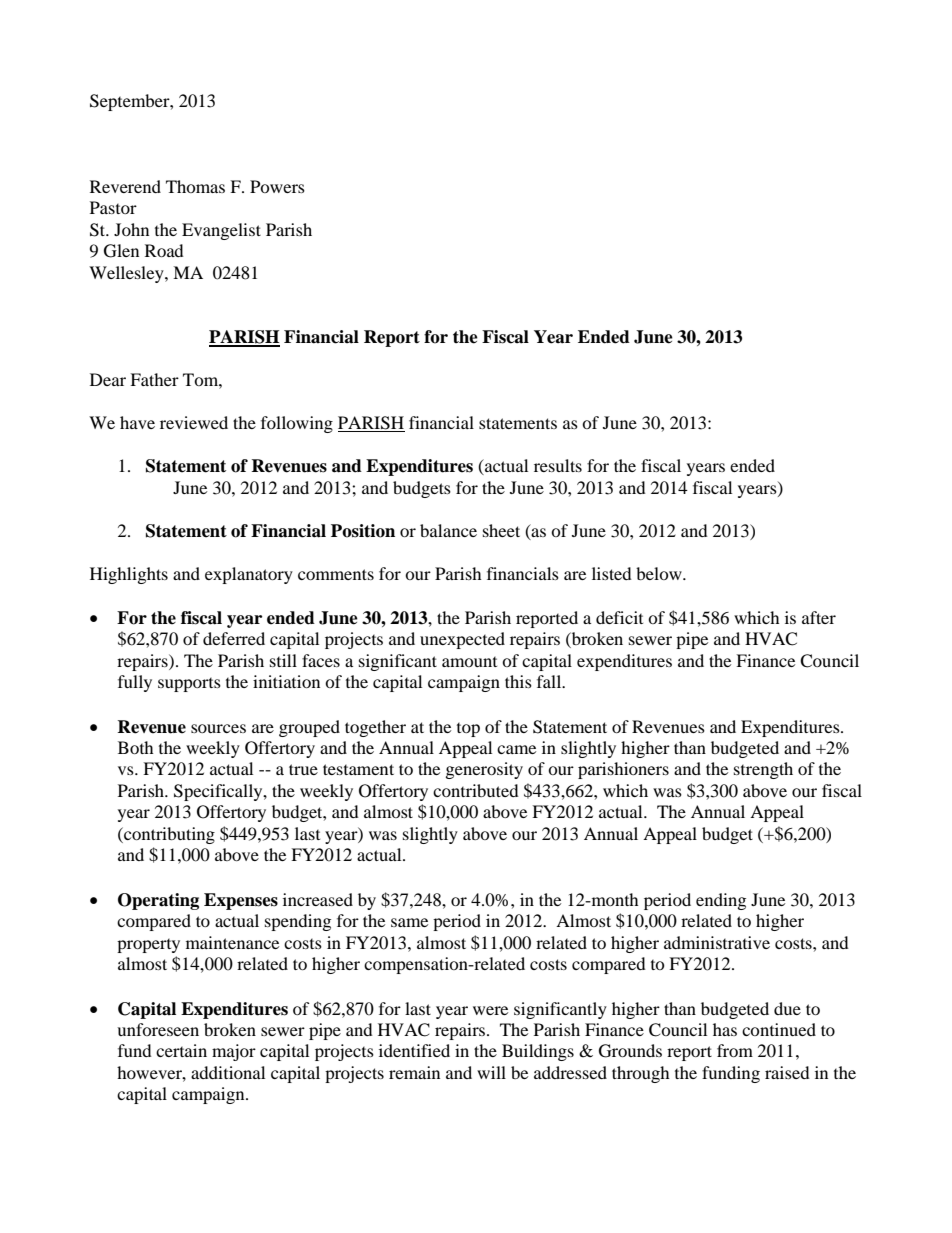 This image has width=952, height=1233. What do you see at coordinates (277, 186) in the image?
I see `Powers` at bounding box center [277, 186].
